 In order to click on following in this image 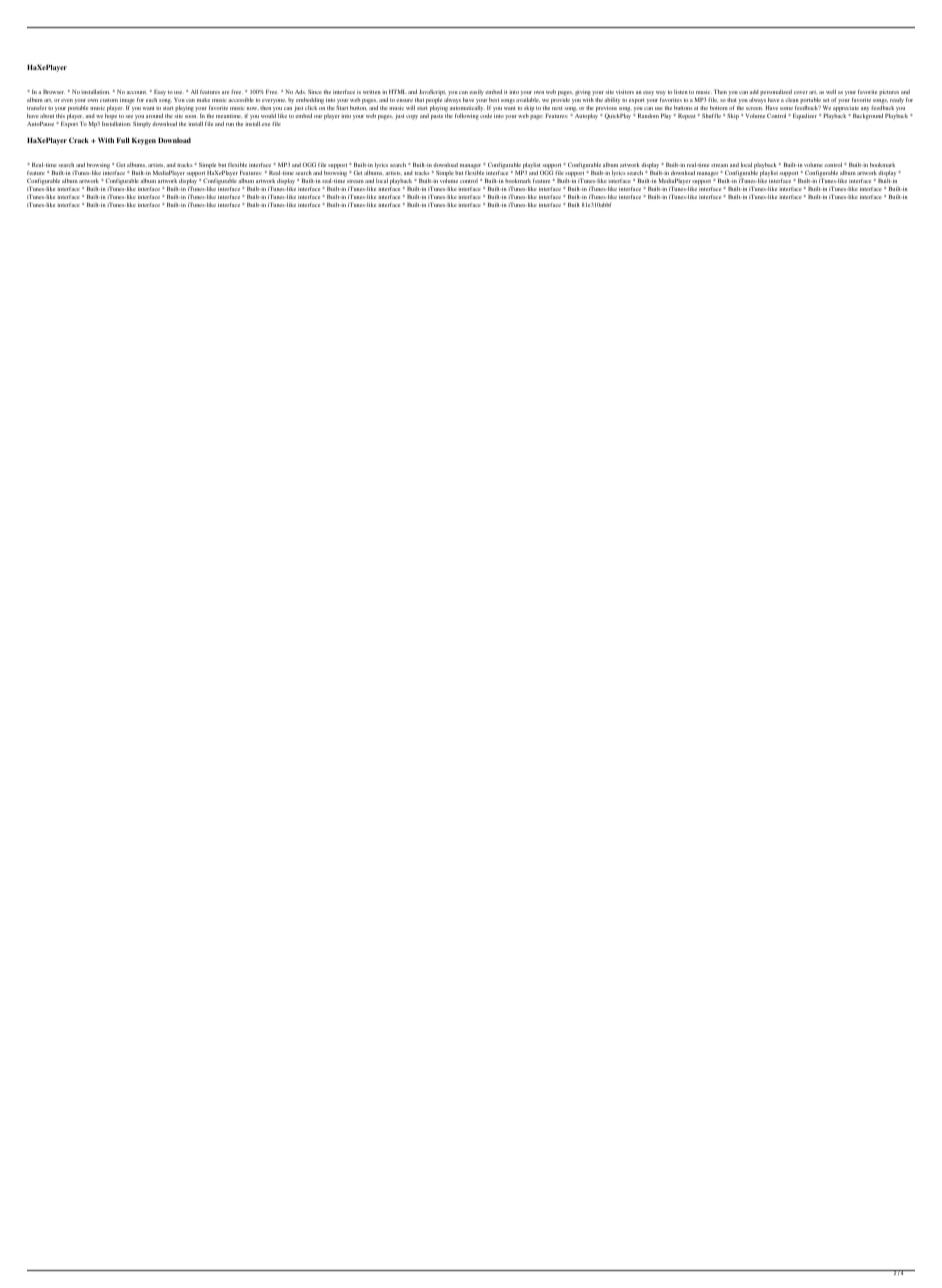, I will do `click(467, 116)`.
